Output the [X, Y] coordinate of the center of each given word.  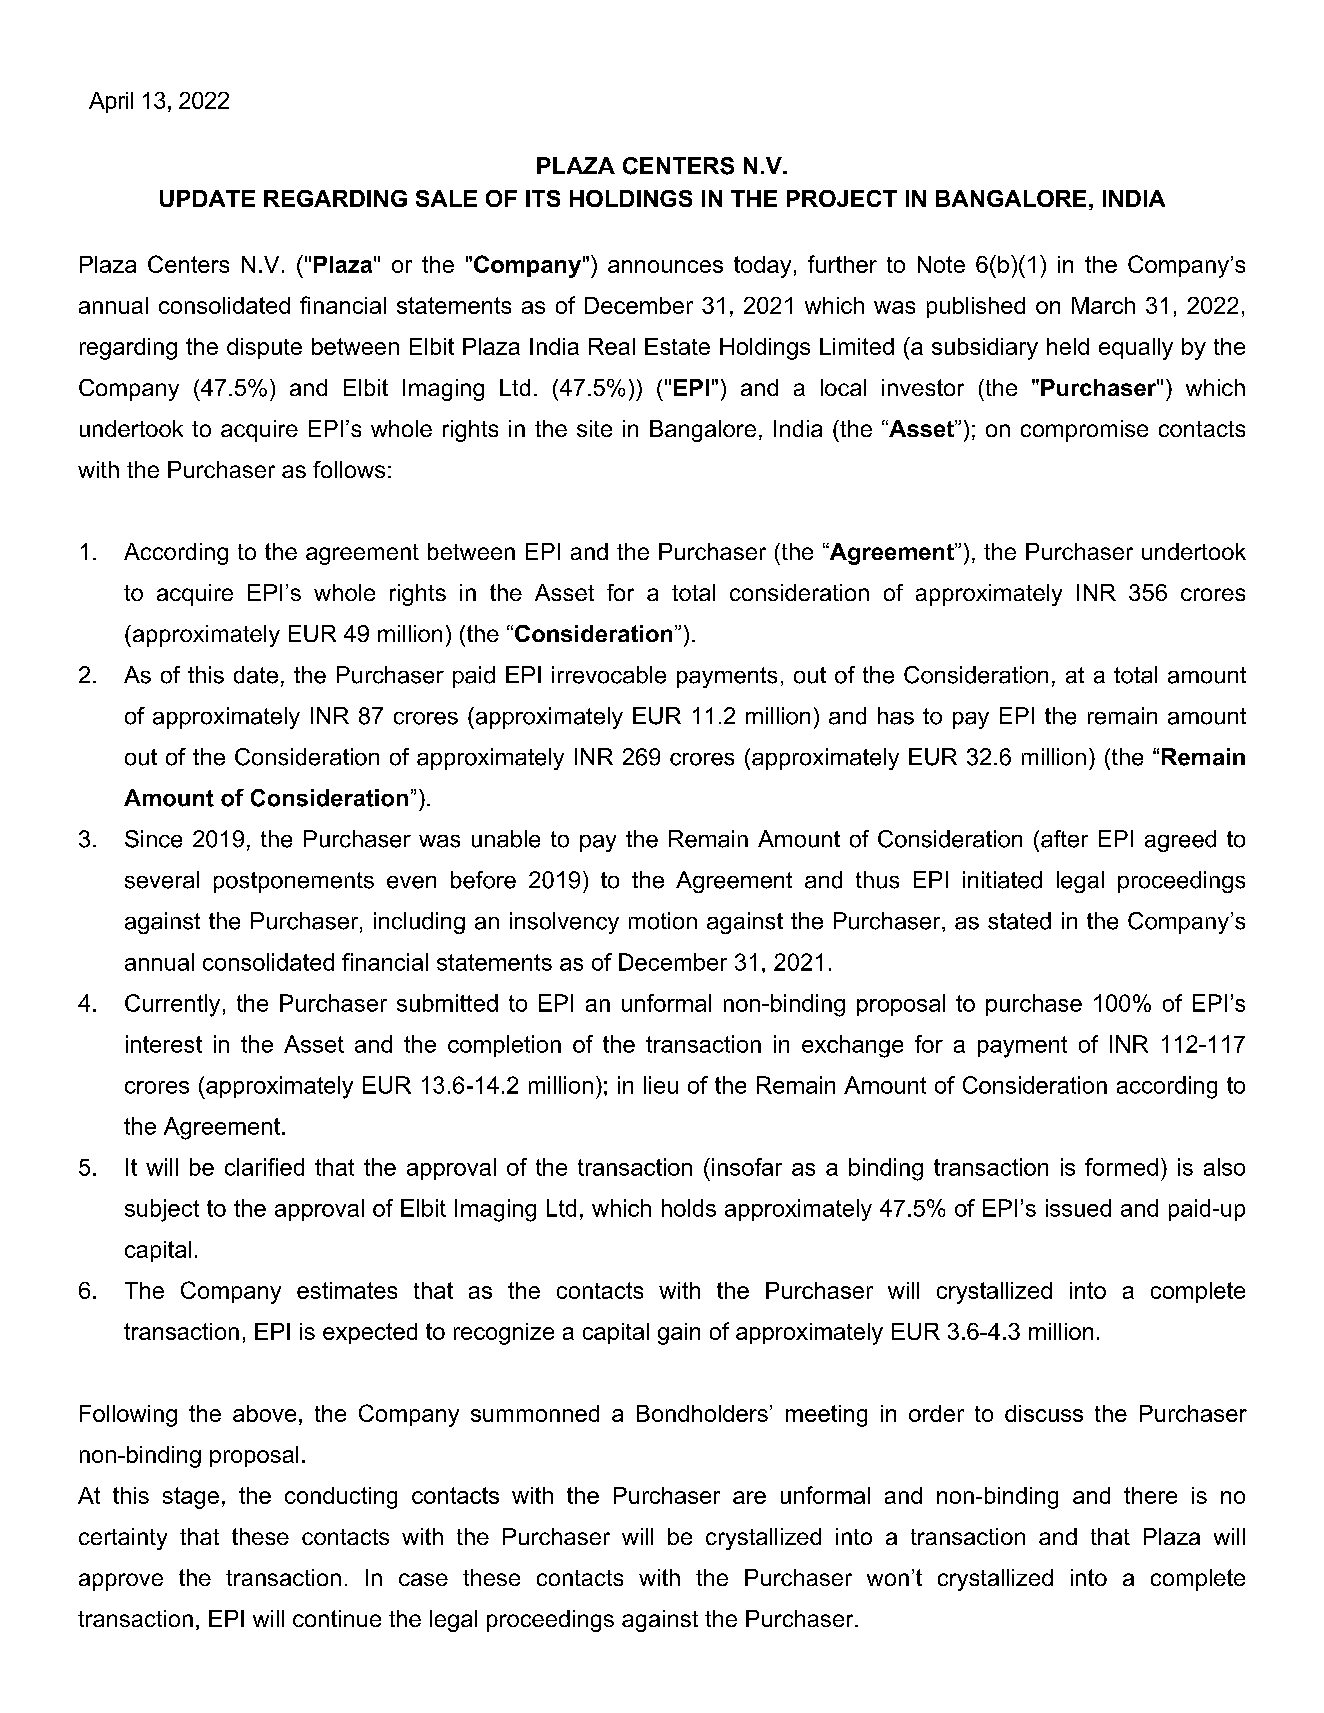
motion [663, 921]
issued [1078, 1208]
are [749, 1497]
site [594, 428]
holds [689, 1208]
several [162, 880]
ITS [543, 198]
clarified [264, 1167]
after [1064, 839]
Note [941, 264]
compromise [1084, 431]
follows [349, 469]
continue [337, 1618]
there [1150, 1495]
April [111, 102]
